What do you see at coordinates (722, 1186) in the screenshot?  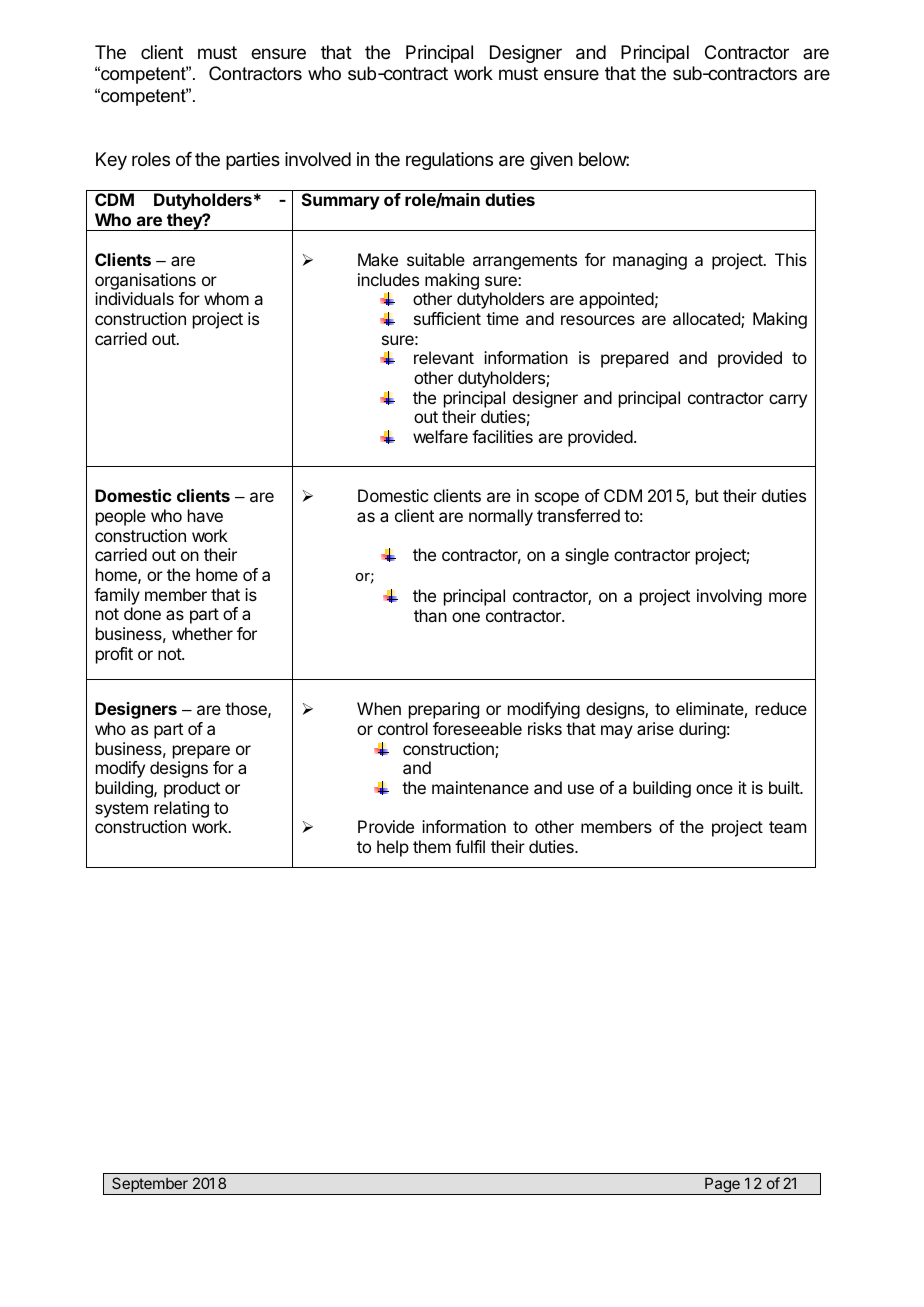 I see `Page` at bounding box center [722, 1186].
